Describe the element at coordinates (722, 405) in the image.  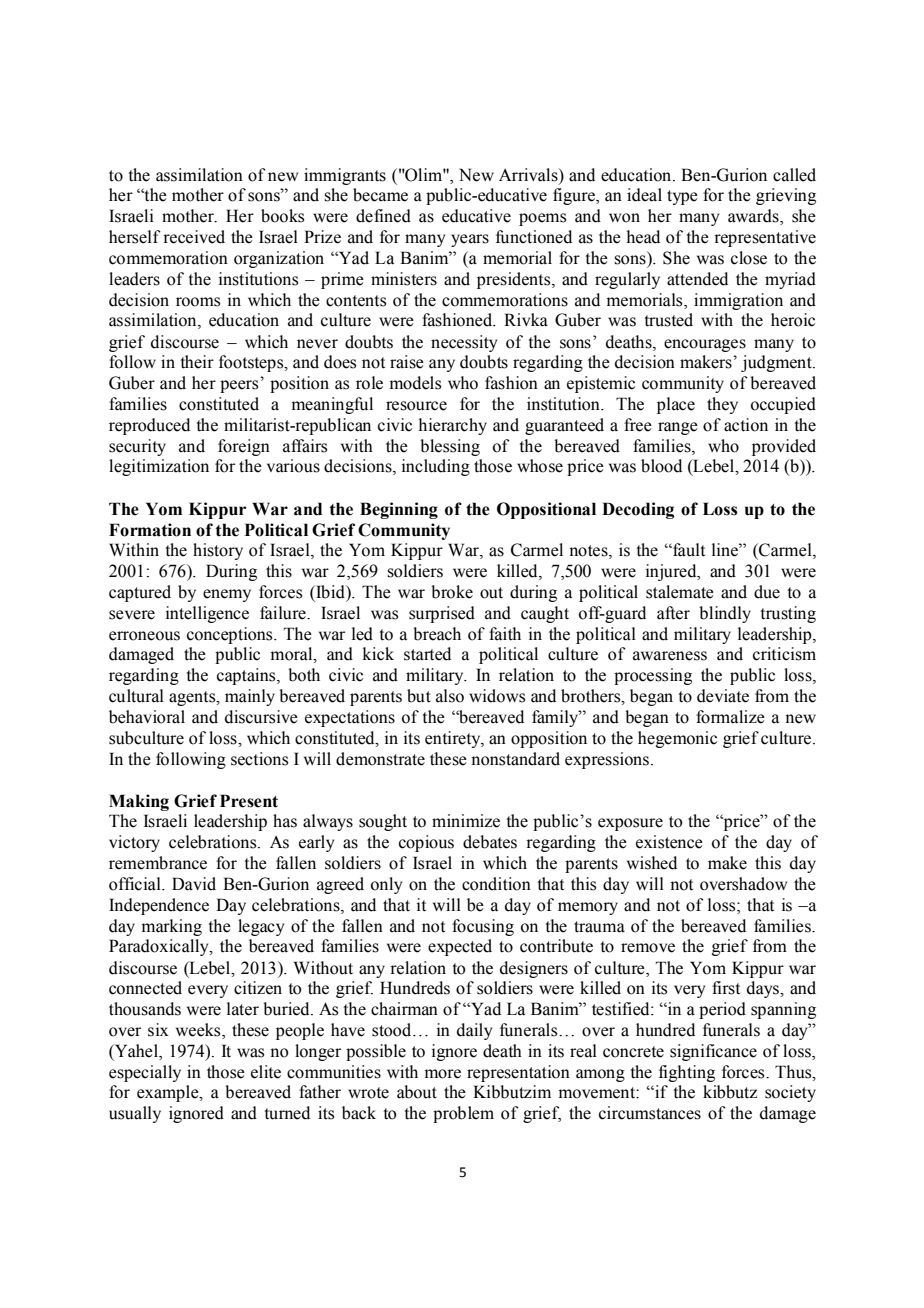
I see `they` at that location.
